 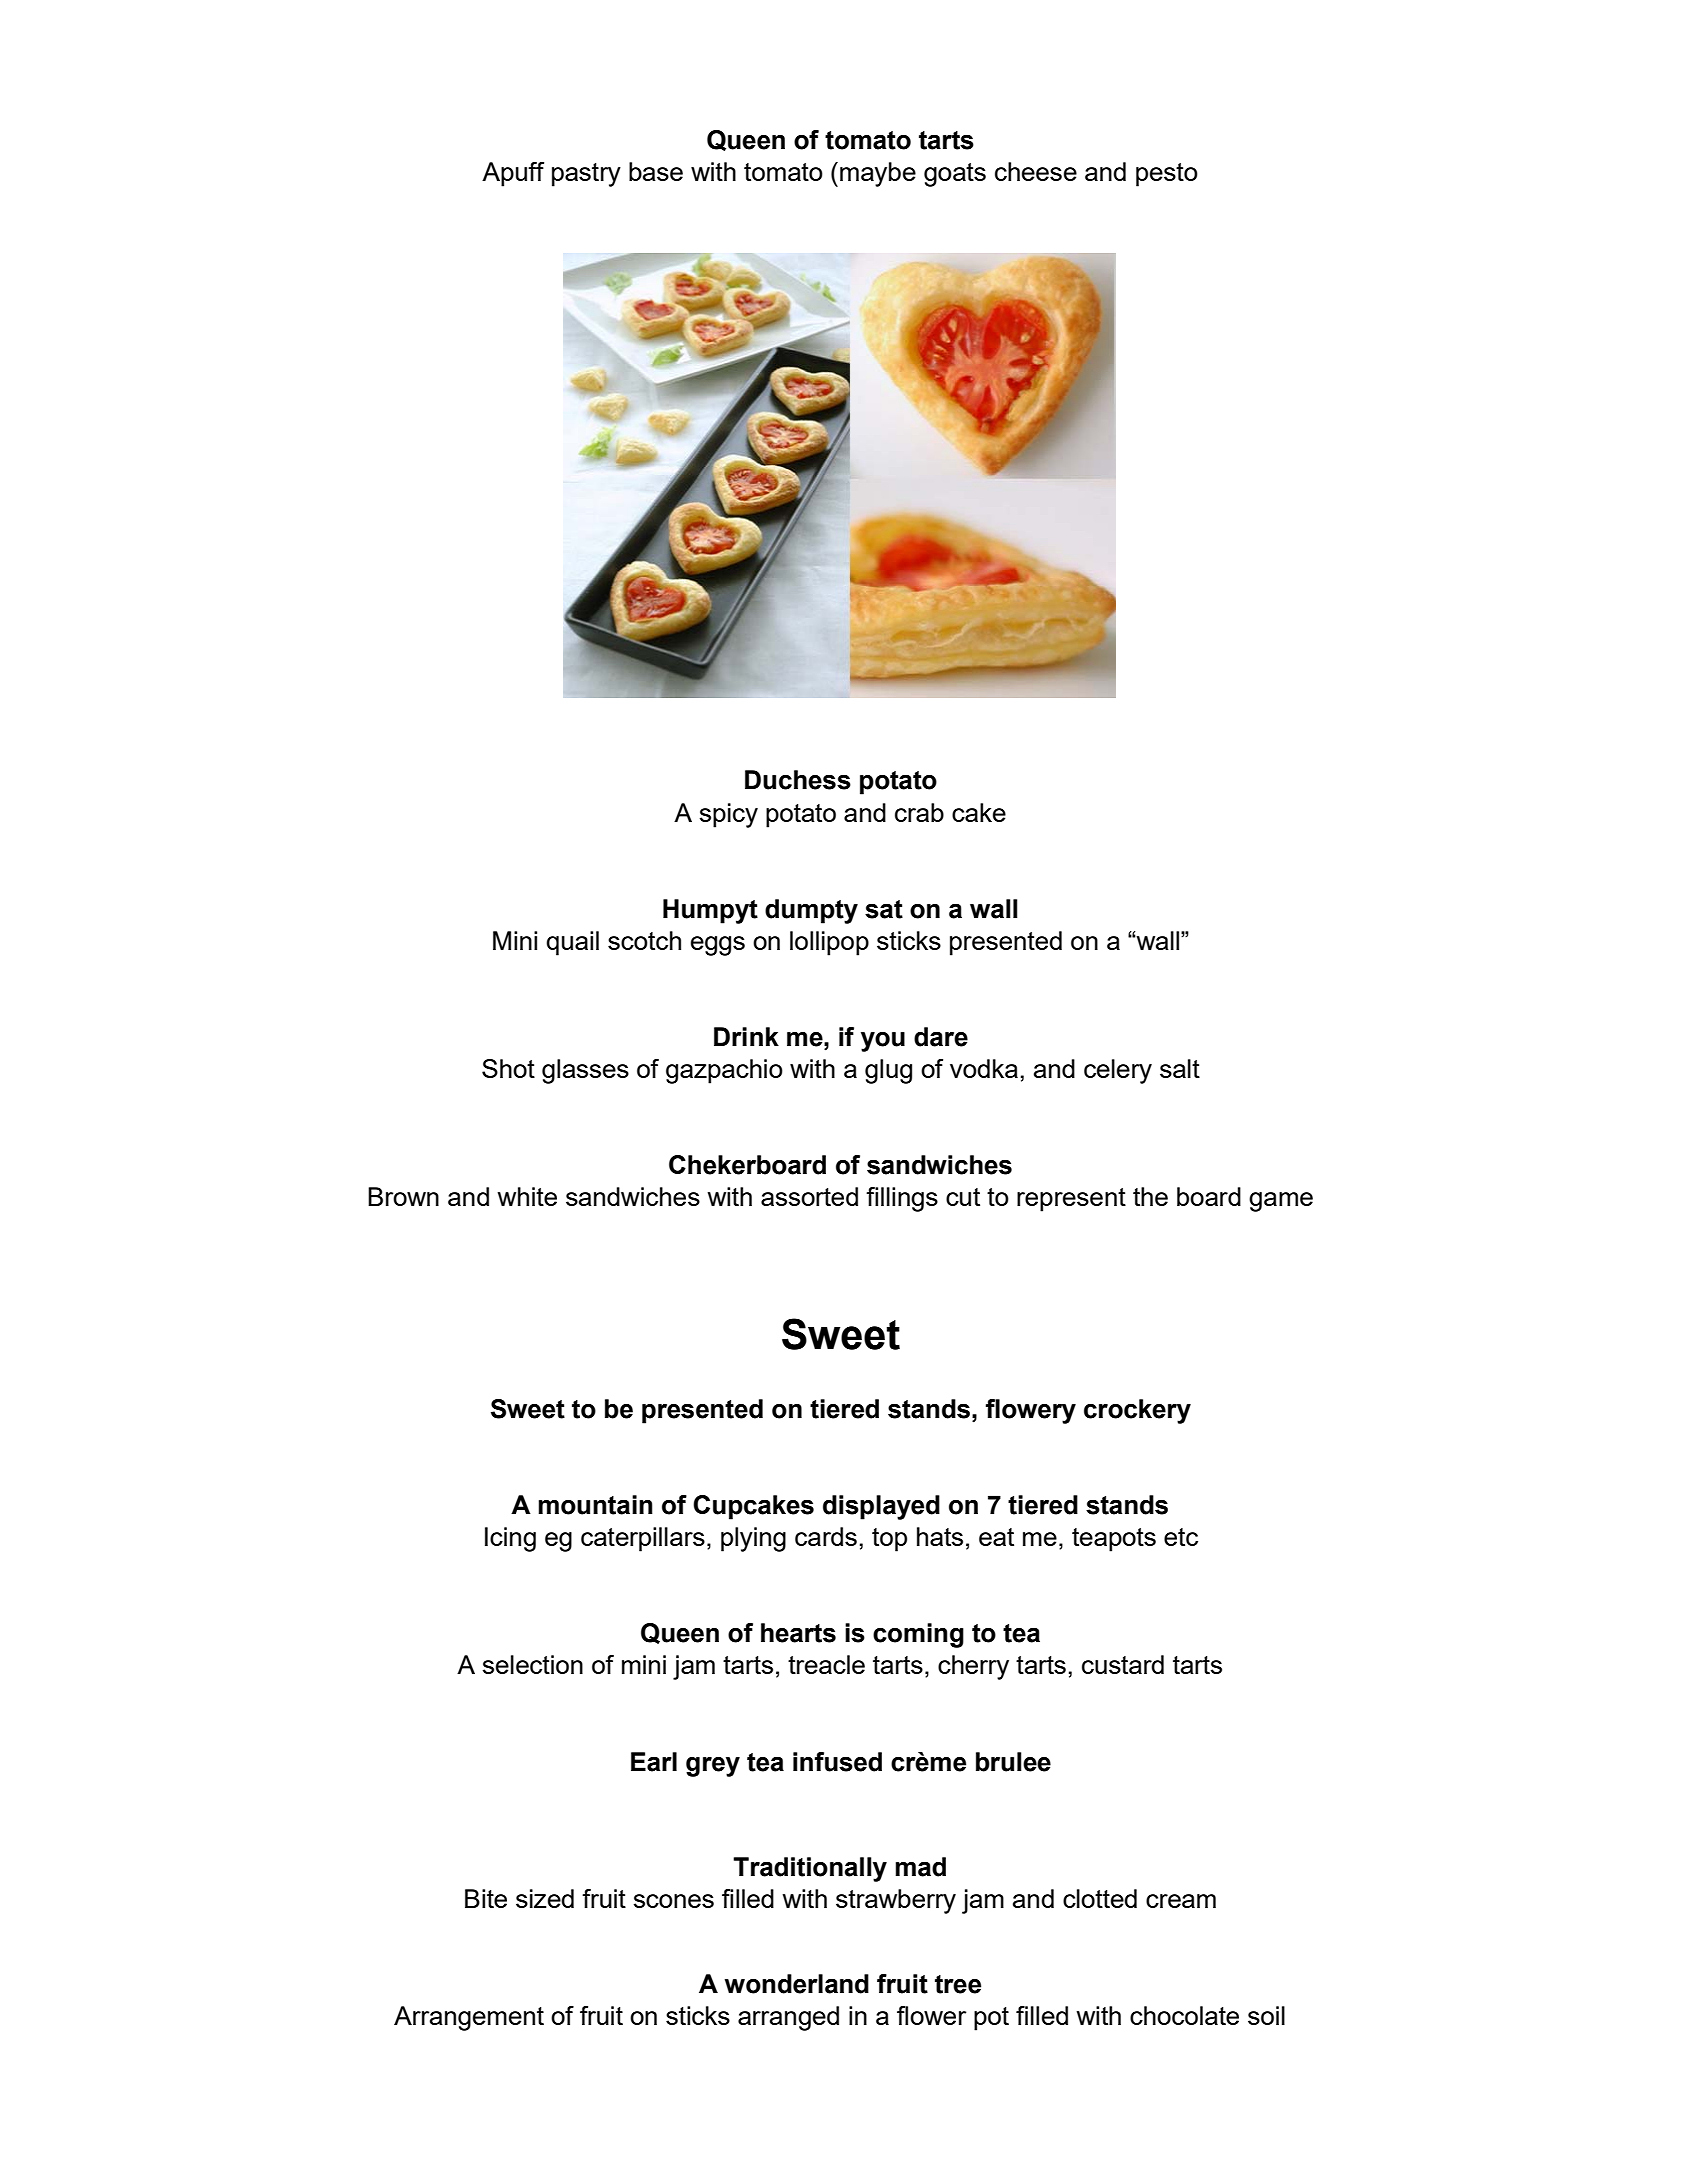 I want to click on Shot, so click(x=508, y=1068).
